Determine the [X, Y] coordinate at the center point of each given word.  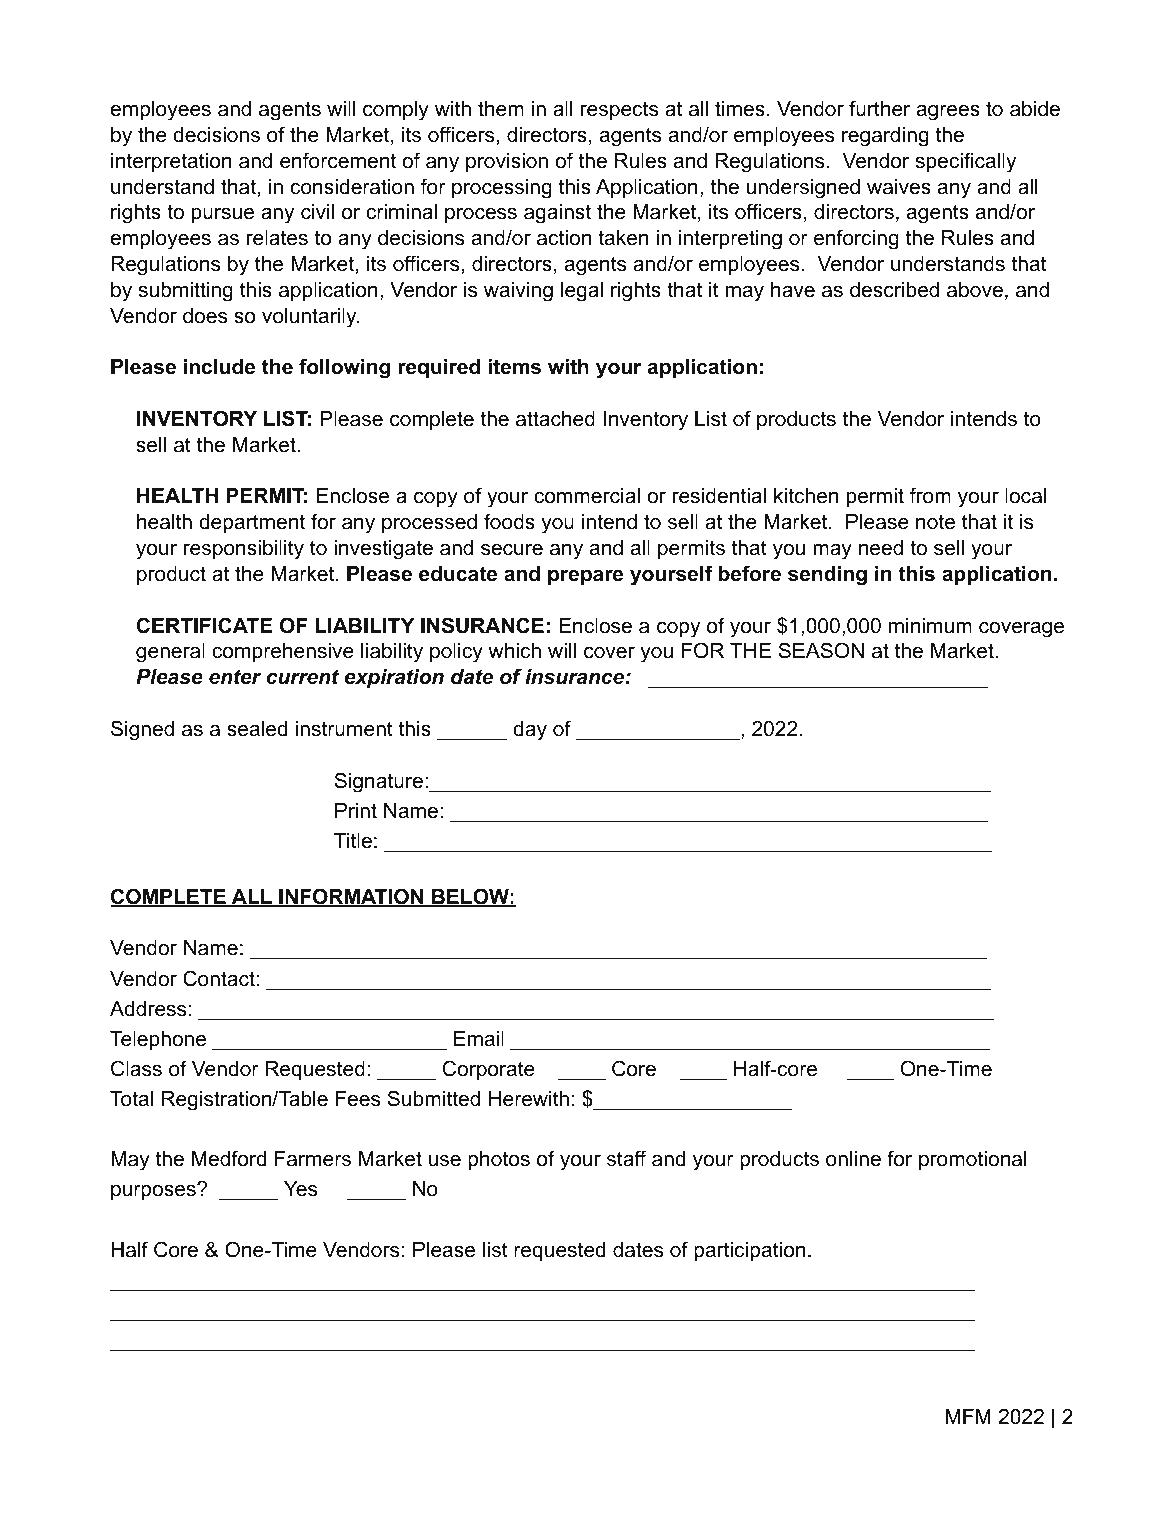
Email [479, 1039]
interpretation [171, 162]
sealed [257, 729]
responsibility [244, 550]
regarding [885, 137]
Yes [300, 1189]
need [881, 548]
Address [148, 1009]
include [219, 367]
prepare [585, 577]
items [514, 367]
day [530, 731]
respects [619, 110]
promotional [972, 1160]
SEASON [821, 650]
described [894, 290]
